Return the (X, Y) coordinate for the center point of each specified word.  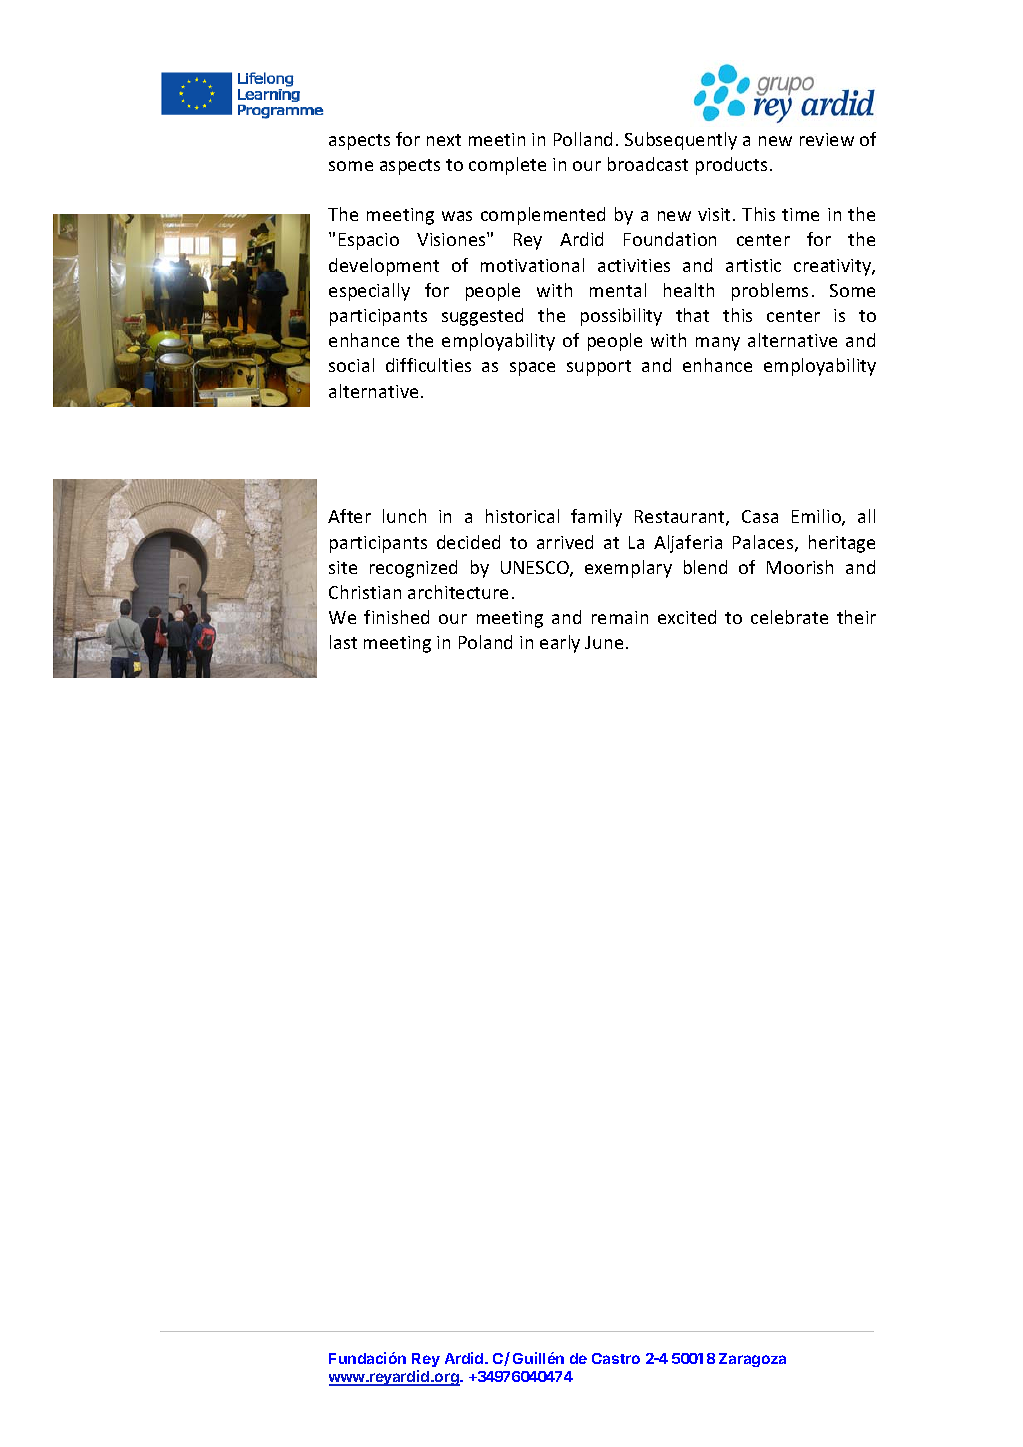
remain (620, 617)
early (560, 644)
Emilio (817, 517)
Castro (616, 1358)
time (800, 214)
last (343, 642)
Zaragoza (752, 1360)
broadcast (648, 164)
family (596, 518)
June (604, 642)
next (444, 140)
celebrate (789, 617)
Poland (485, 642)
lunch (404, 516)
